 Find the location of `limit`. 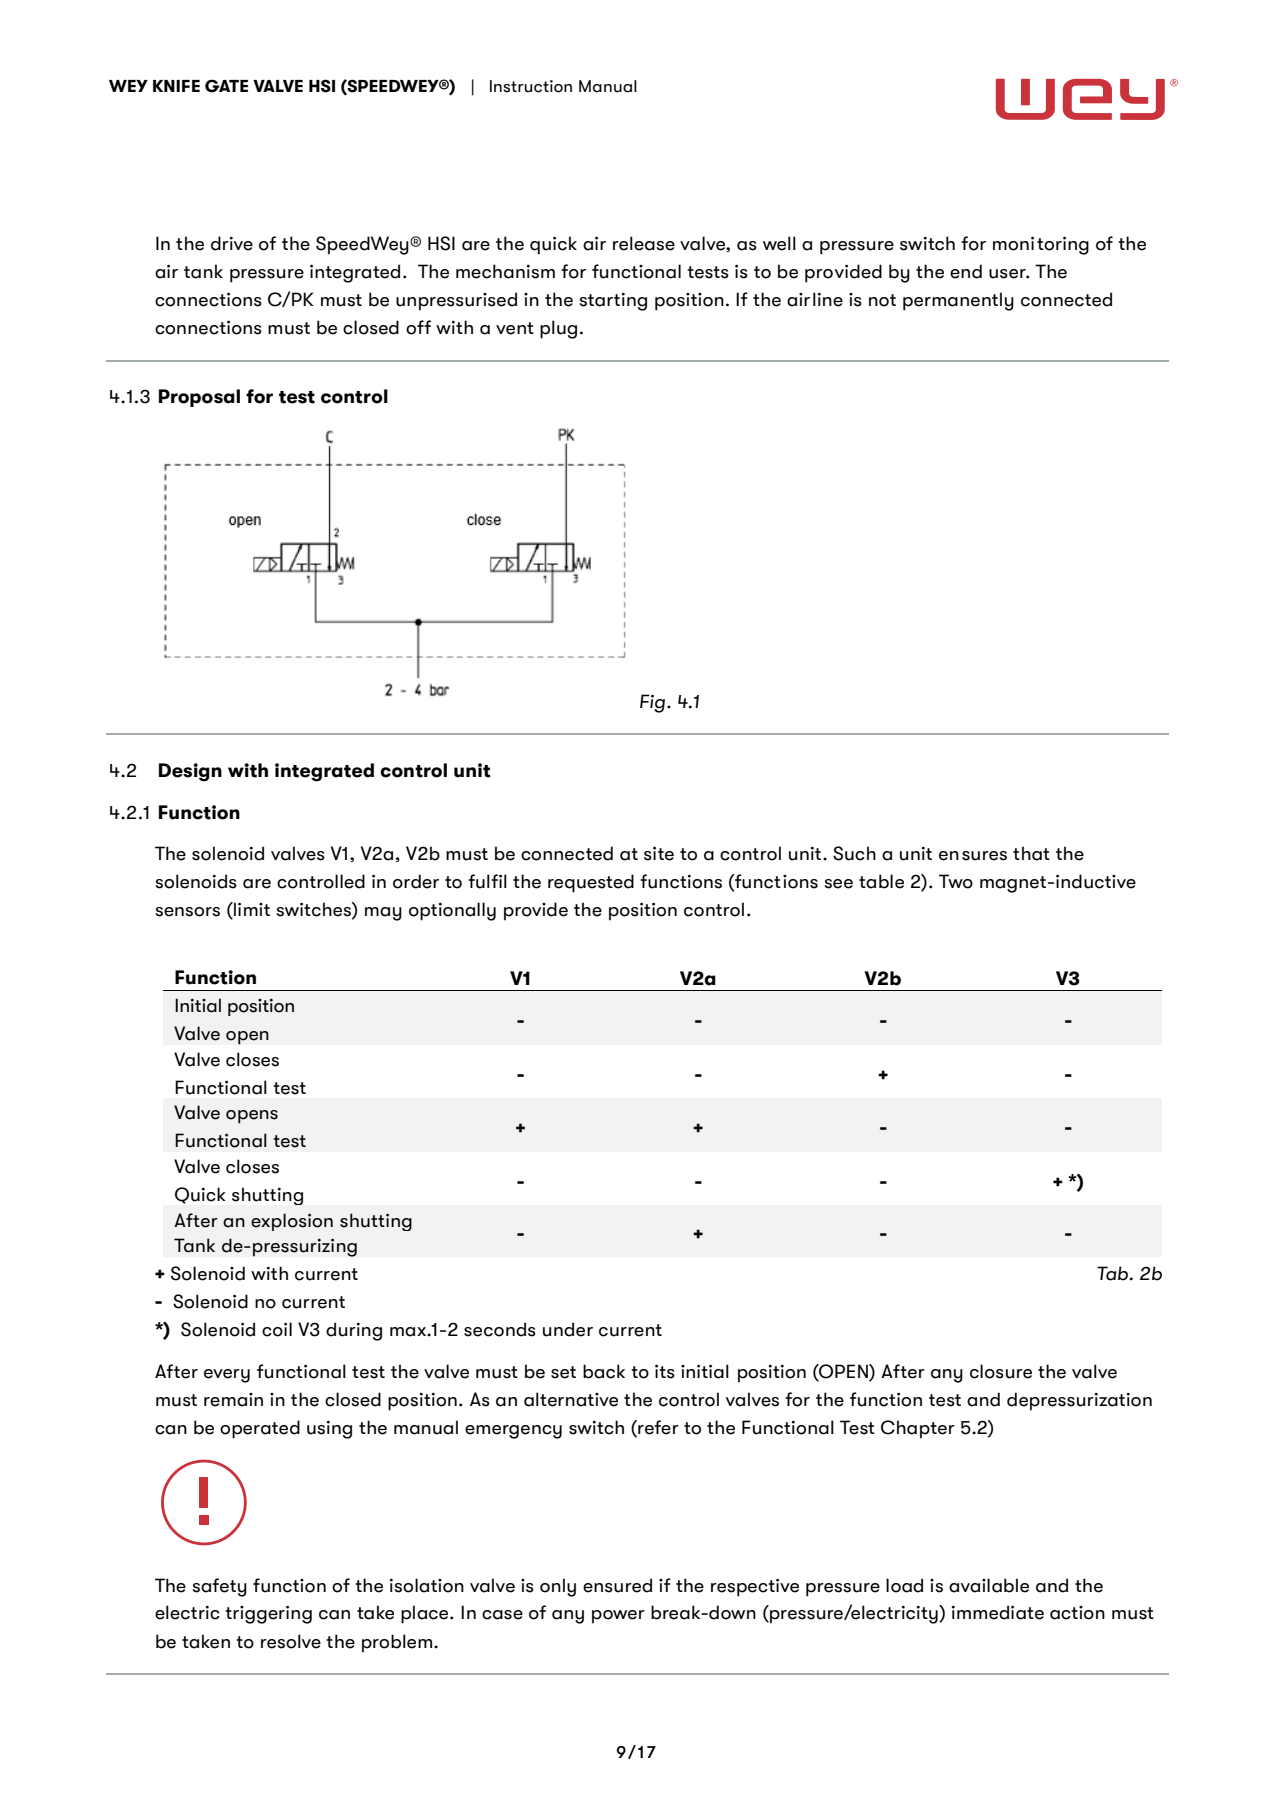

limit is located at coordinates (251, 910).
